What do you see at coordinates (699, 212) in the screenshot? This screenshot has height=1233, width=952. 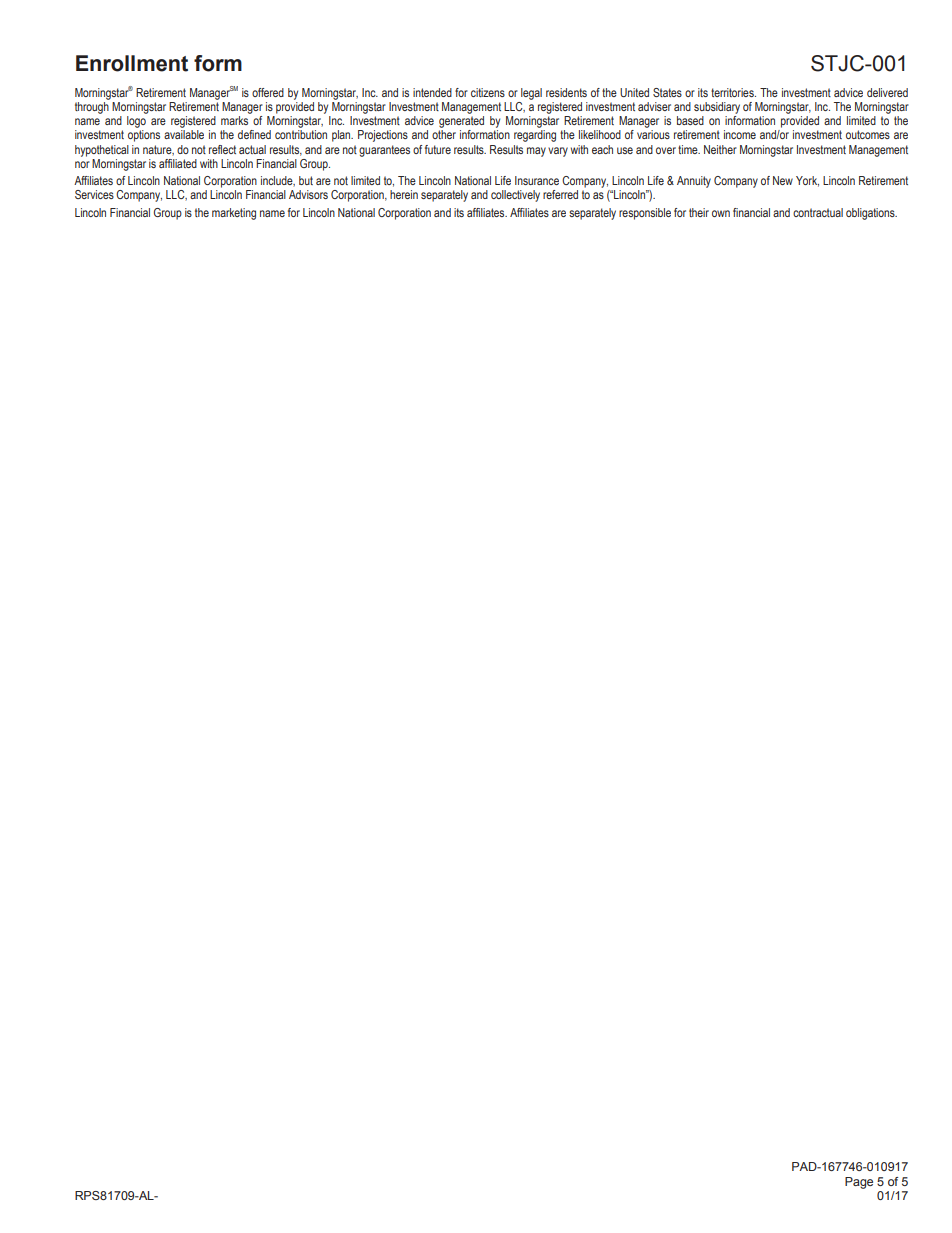 I see `their` at bounding box center [699, 212].
